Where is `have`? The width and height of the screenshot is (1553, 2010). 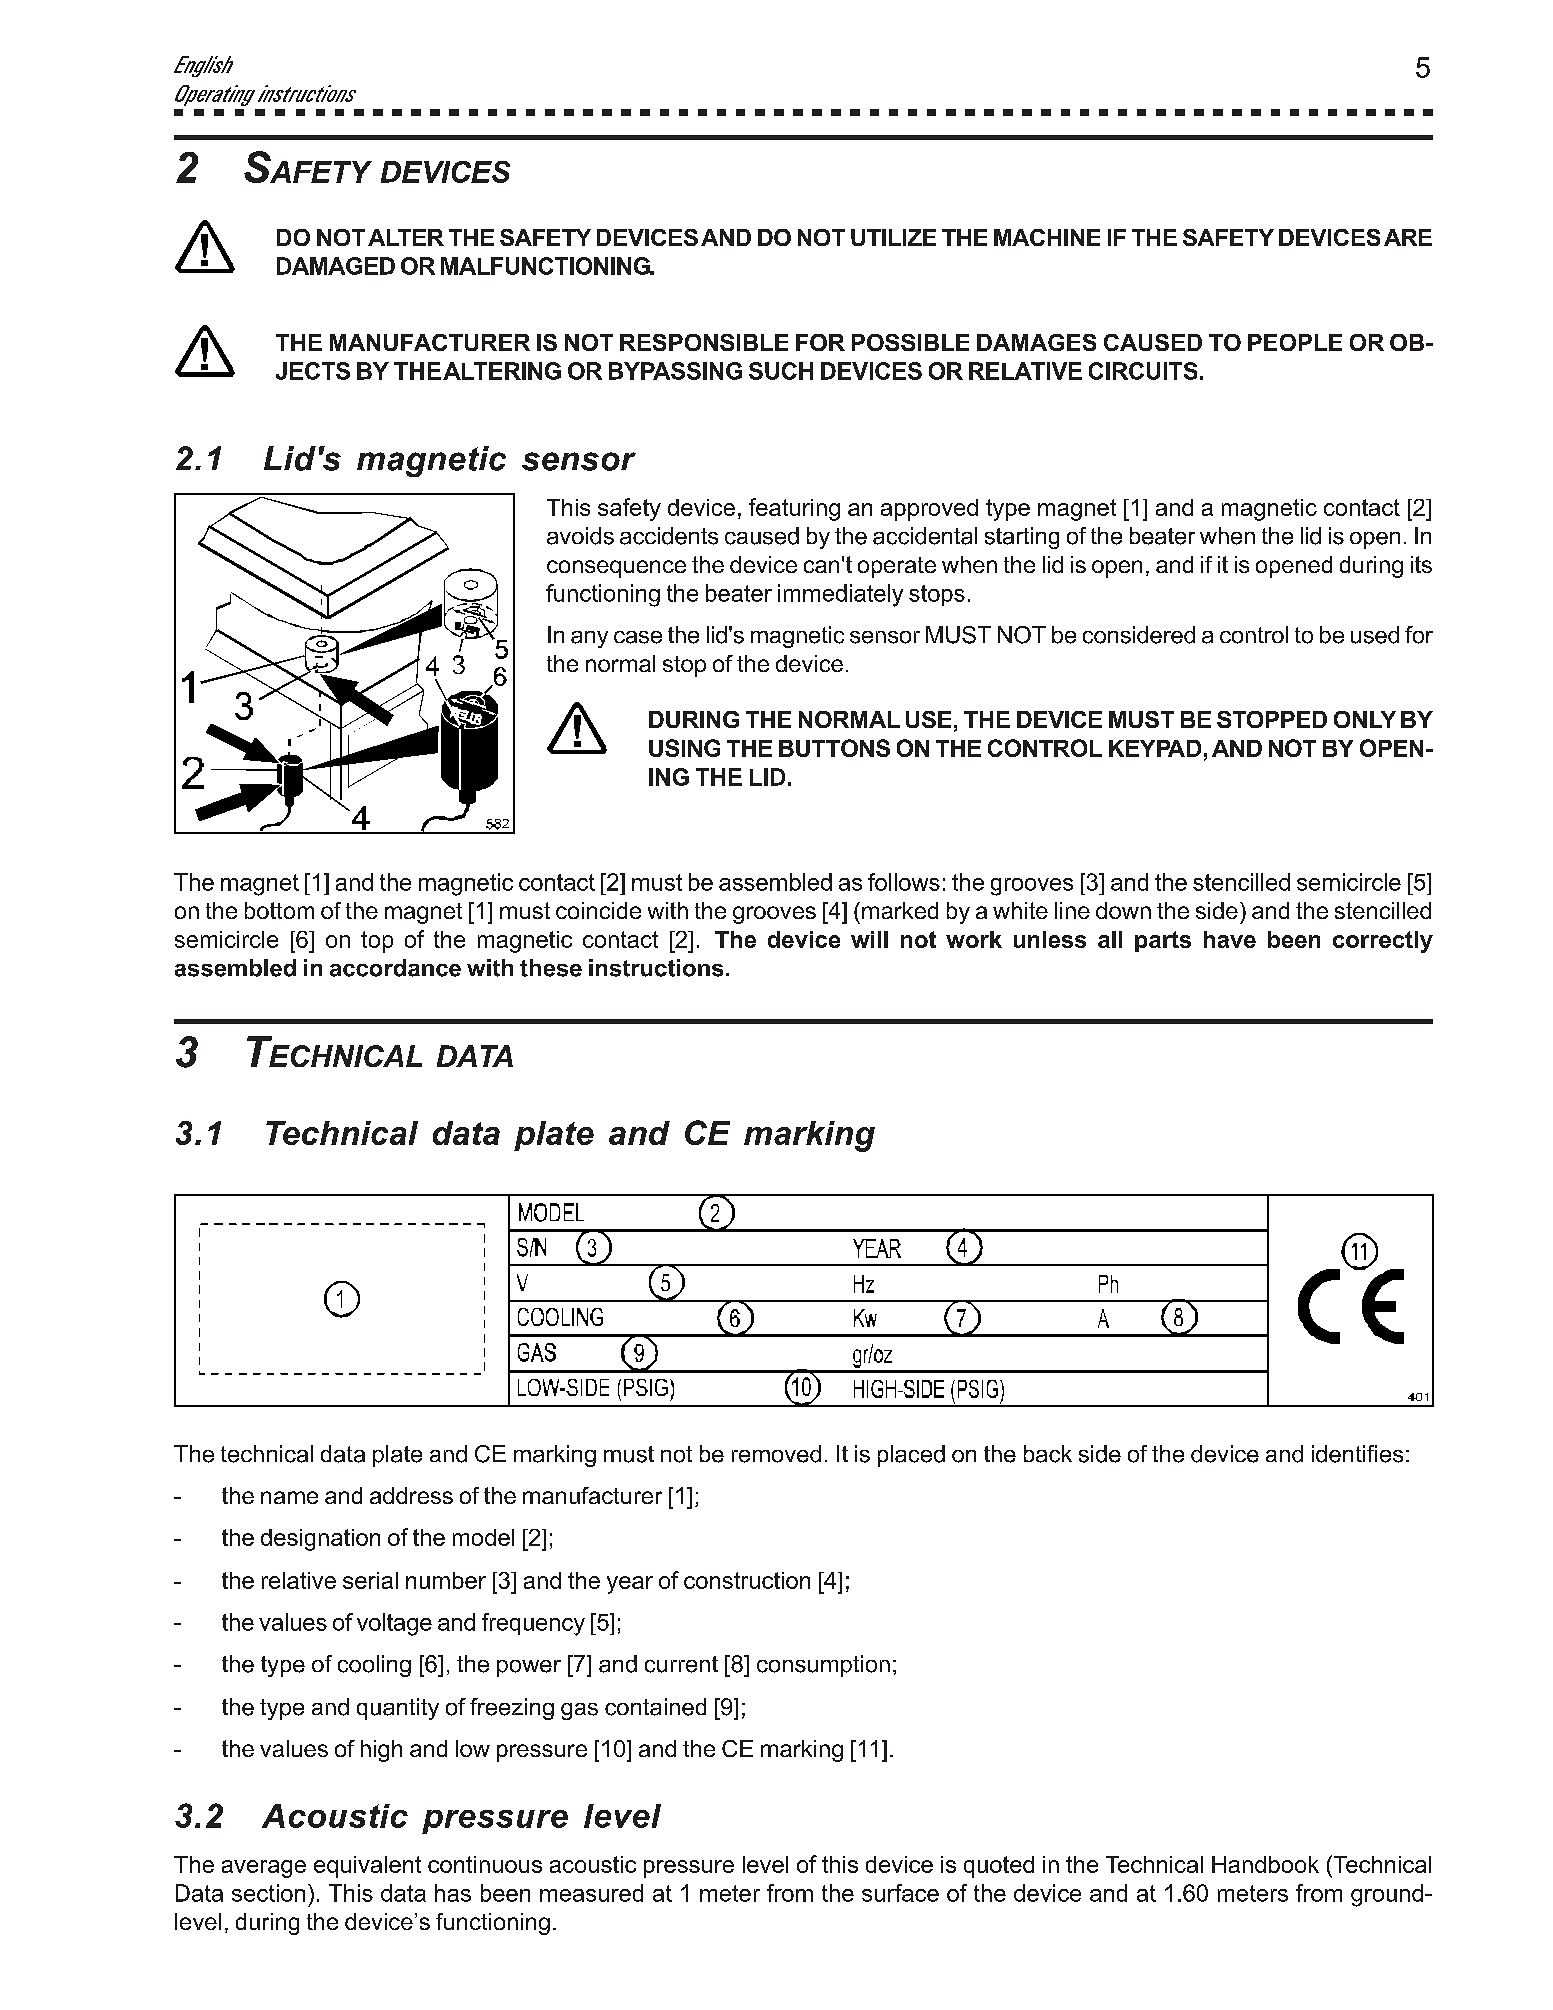 have is located at coordinates (1230, 939).
